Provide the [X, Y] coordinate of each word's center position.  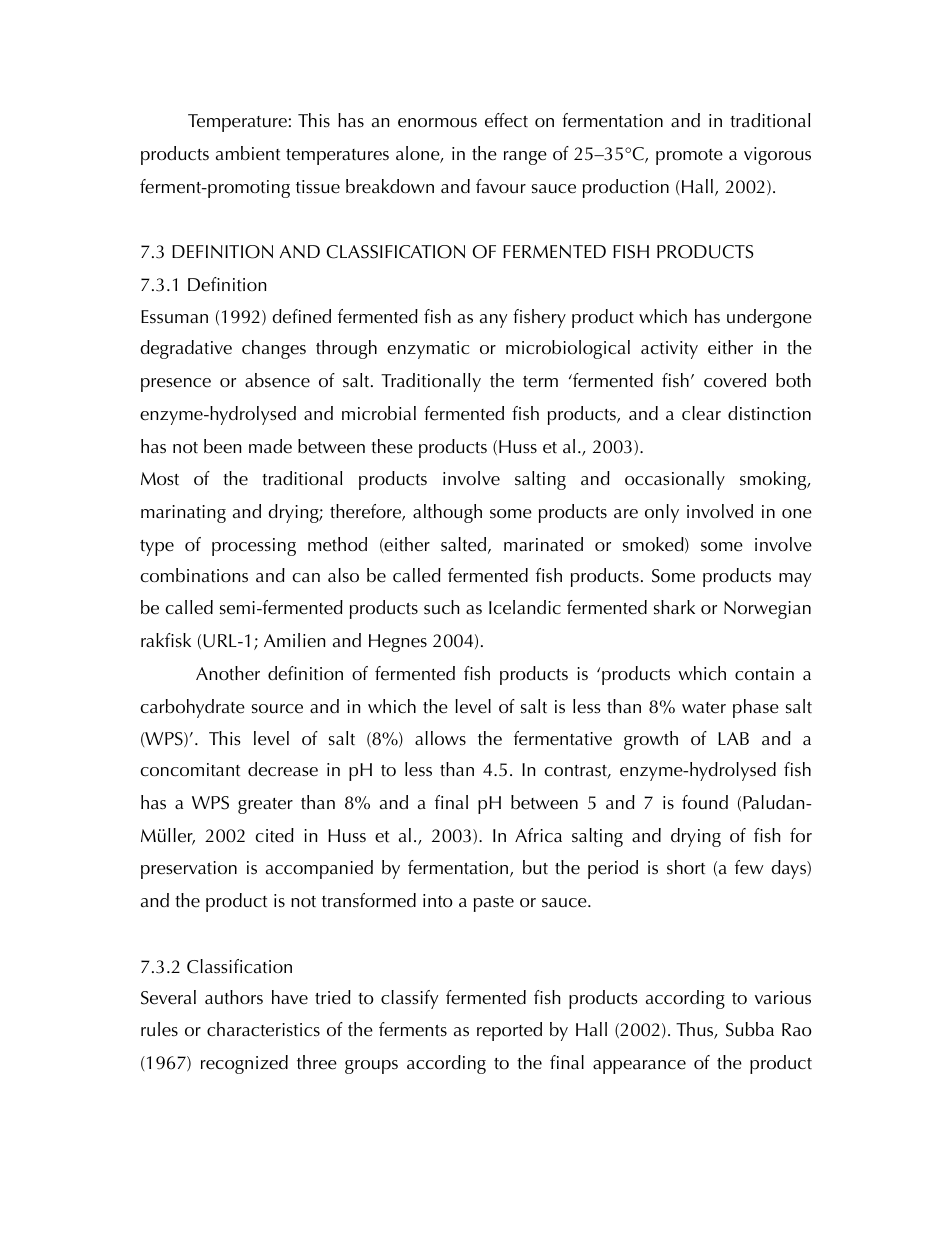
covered [735, 380]
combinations [194, 575]
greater [265, 806]
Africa [538, 835]
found [705, 802]
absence [277, 380]
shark [674, 607]
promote [689, 157]
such [442, 607]
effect [506, 120]
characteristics [263, 1029]
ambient [248, 153]
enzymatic [428, 350]
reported [509, 1031]
